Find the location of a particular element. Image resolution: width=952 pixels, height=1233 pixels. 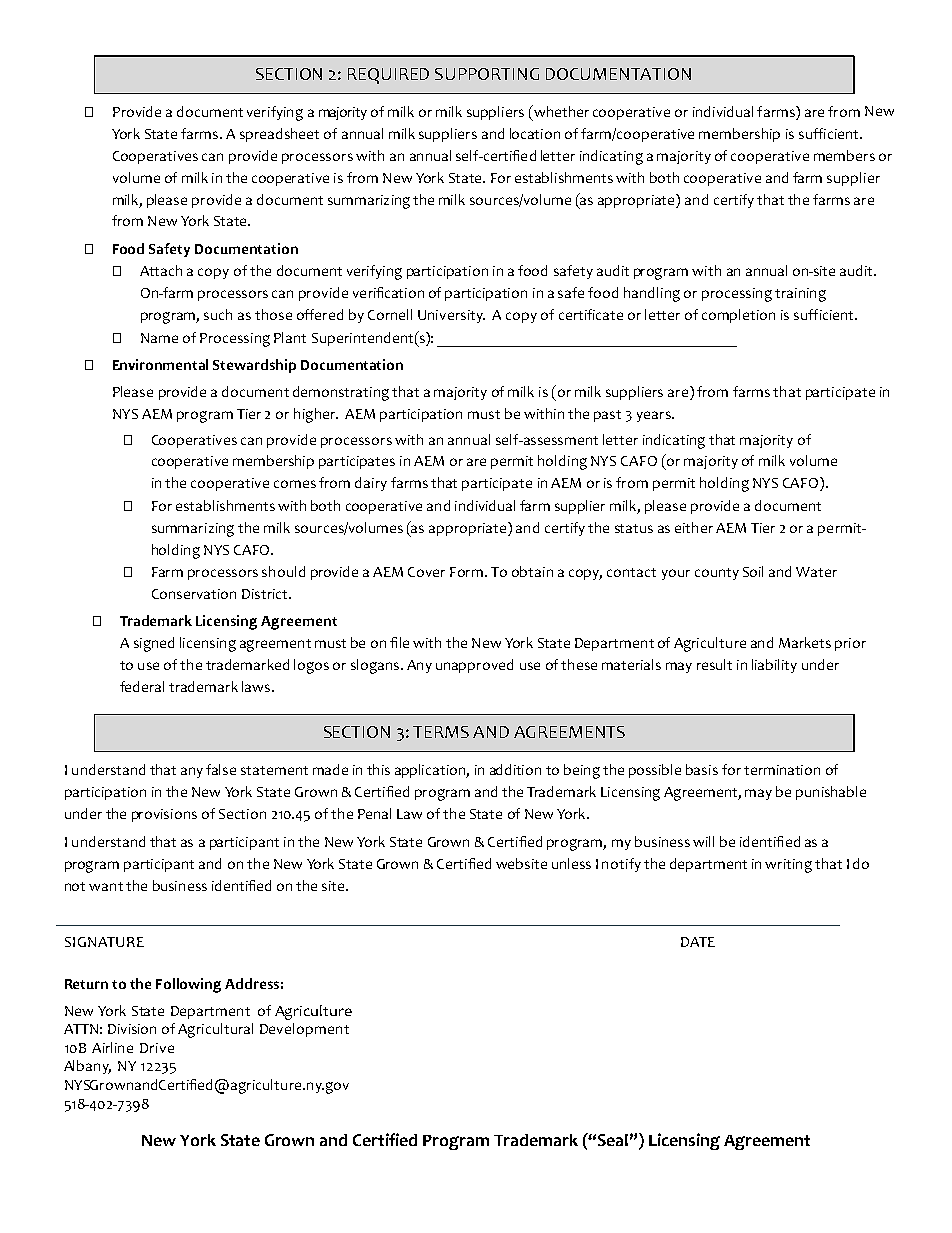

whether is located at coordinates (560, 111).
